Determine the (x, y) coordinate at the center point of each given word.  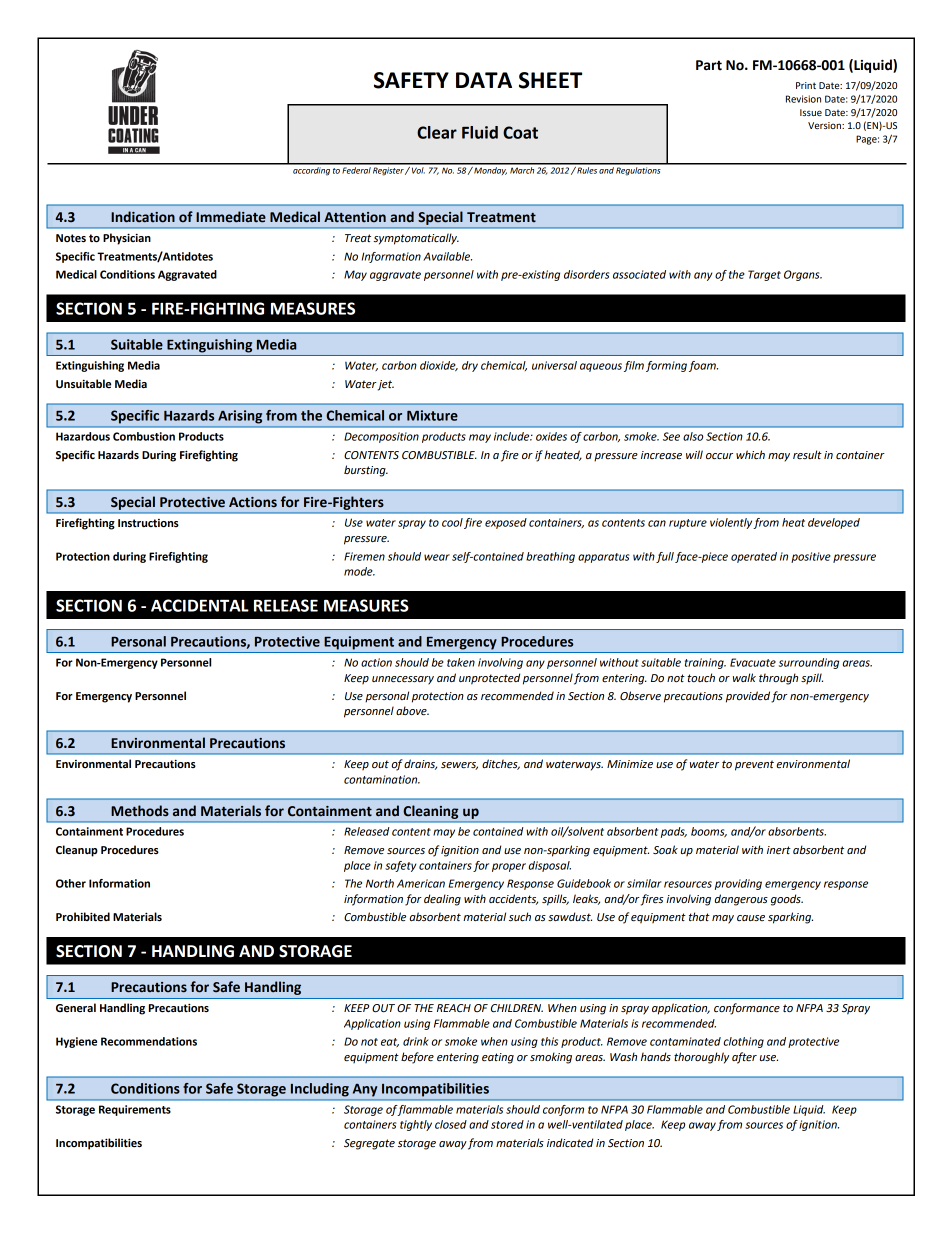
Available (447, 256)
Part (709, 65)
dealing (442, 900)
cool (452, 522)
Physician (127, 239)
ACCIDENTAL (200, 605)
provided (748, 697)
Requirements (135, 1110)
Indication (143, 217)
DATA (484, 80)
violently (732, 523)
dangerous (741, 900)
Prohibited (83, 917)
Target (764, 275)
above (412, 711)
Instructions (148, 523)
